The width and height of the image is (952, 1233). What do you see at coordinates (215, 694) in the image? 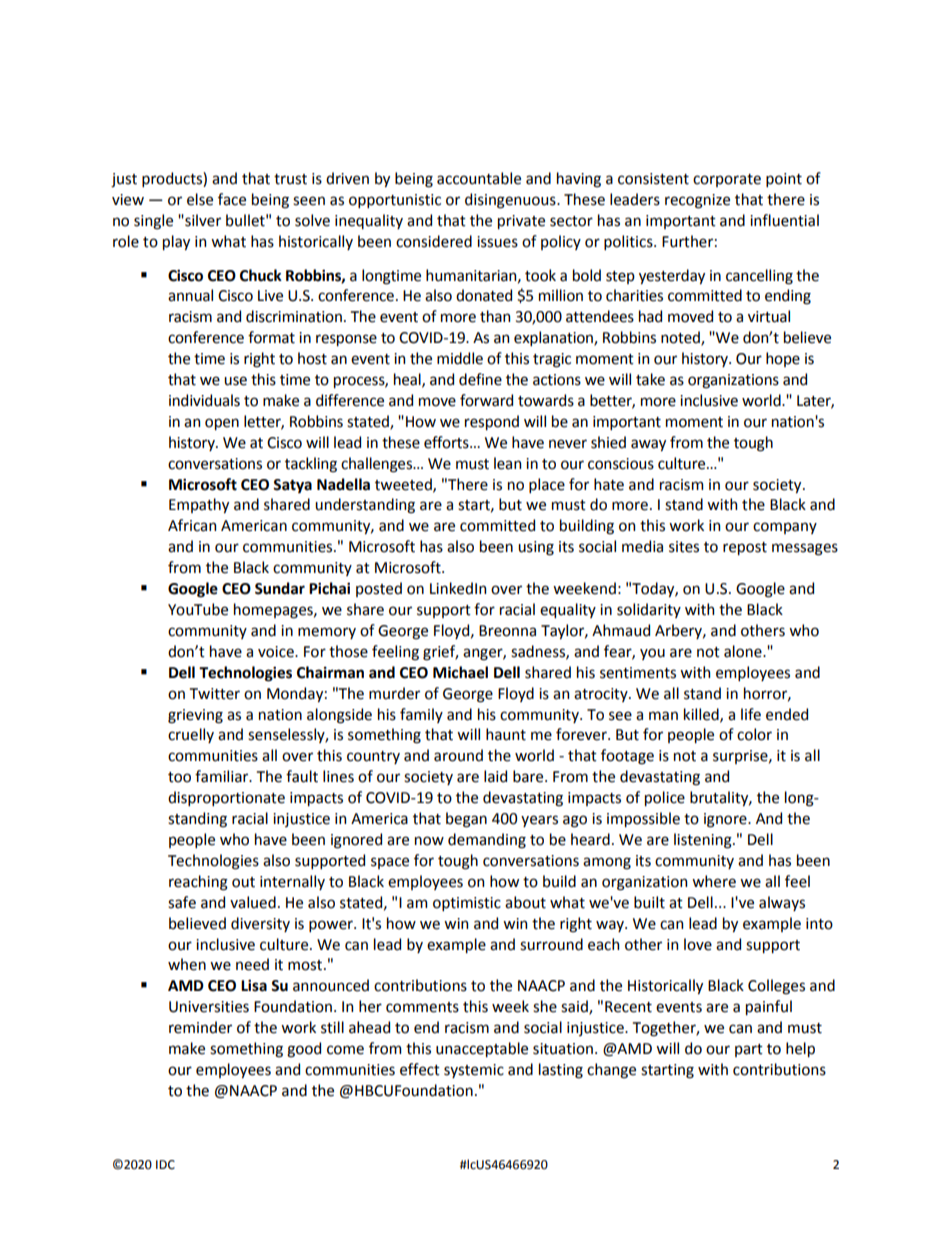
I see `Twitter` at bounding box center [215, 694].
